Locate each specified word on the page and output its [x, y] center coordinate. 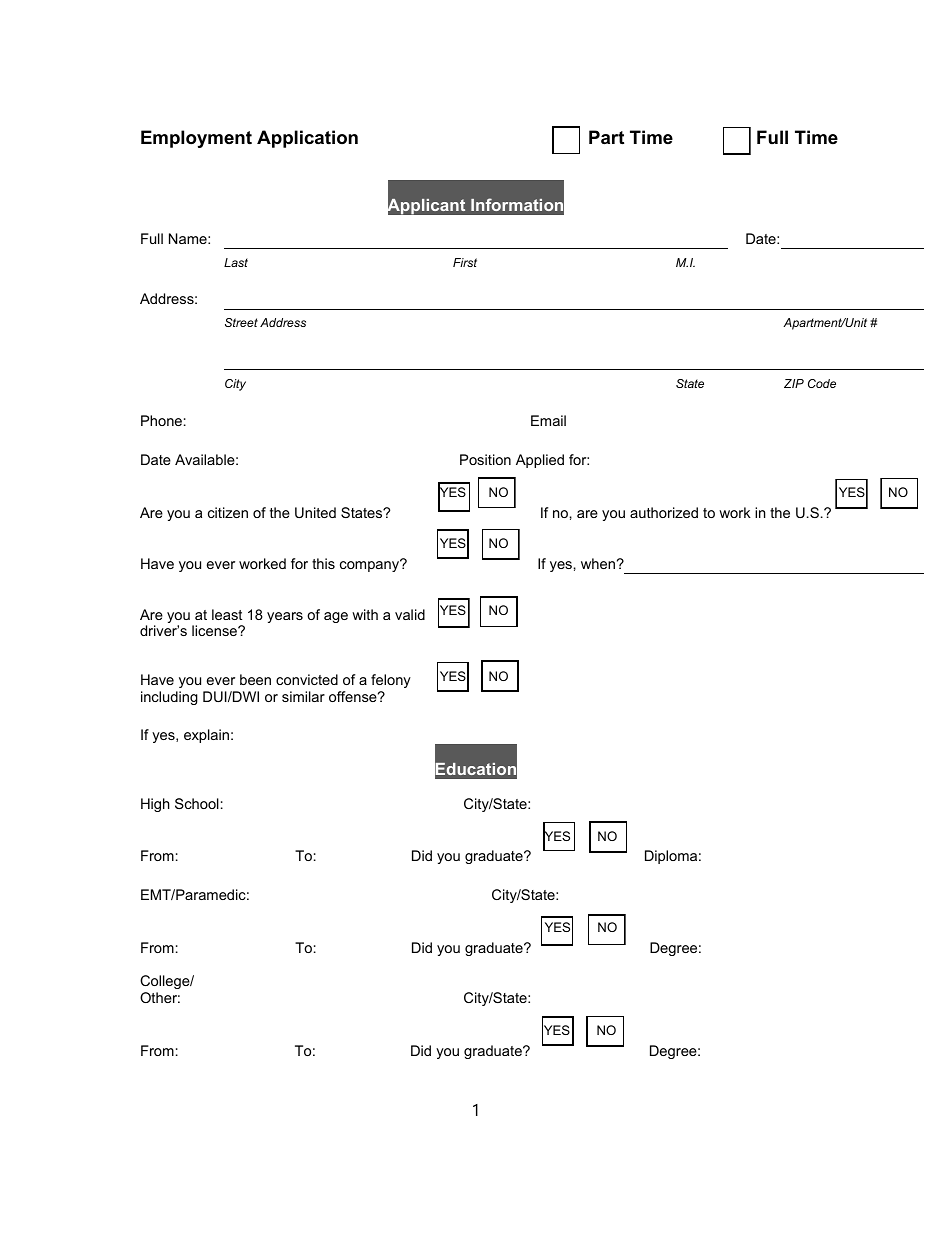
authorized [664, 512]
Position [485, 459]
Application [307, 139]
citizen [228, 512]
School [197, 803]
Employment [196, 139]
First [465, 262]
